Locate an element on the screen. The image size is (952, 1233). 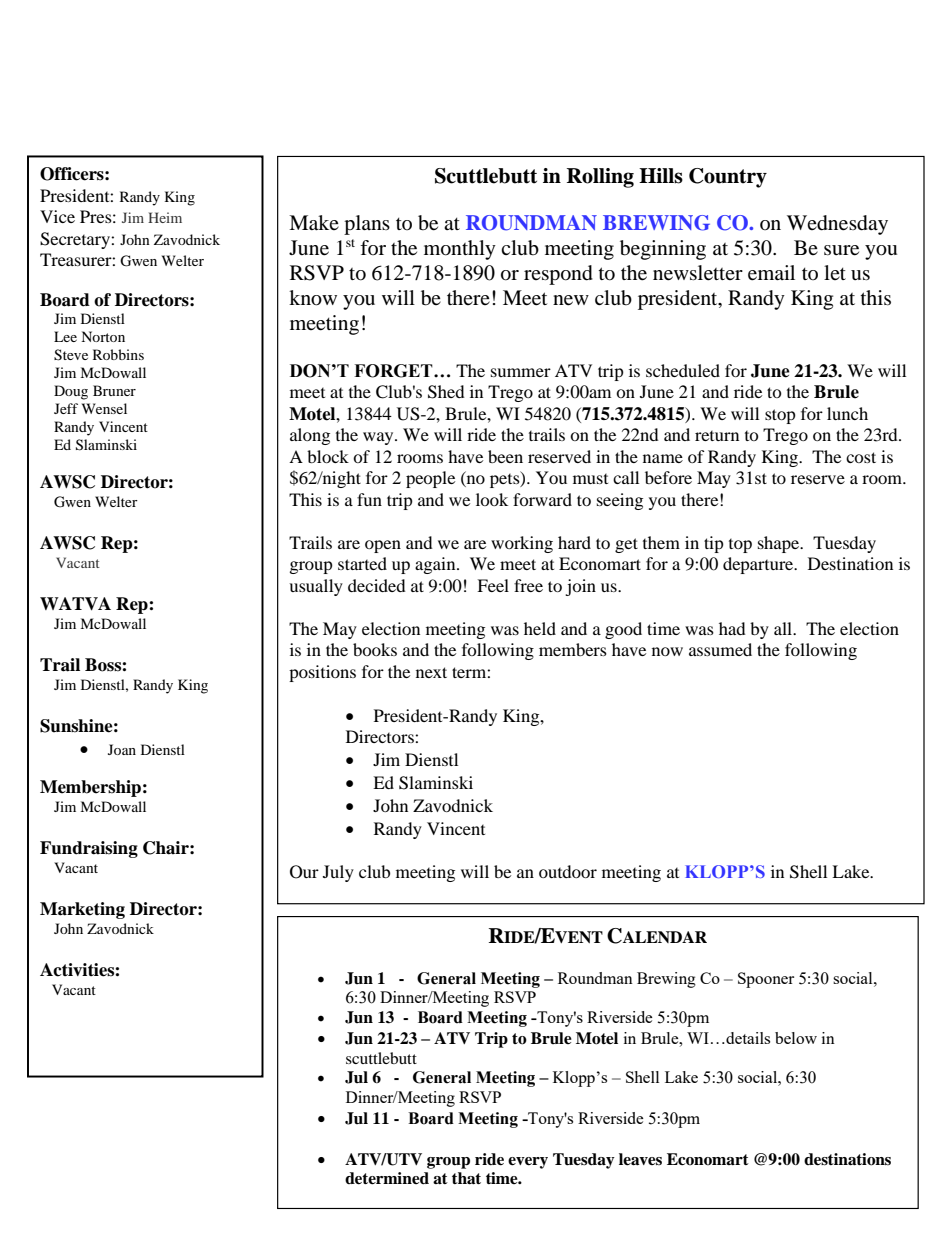
Country is located at coordinates (728, 178).
